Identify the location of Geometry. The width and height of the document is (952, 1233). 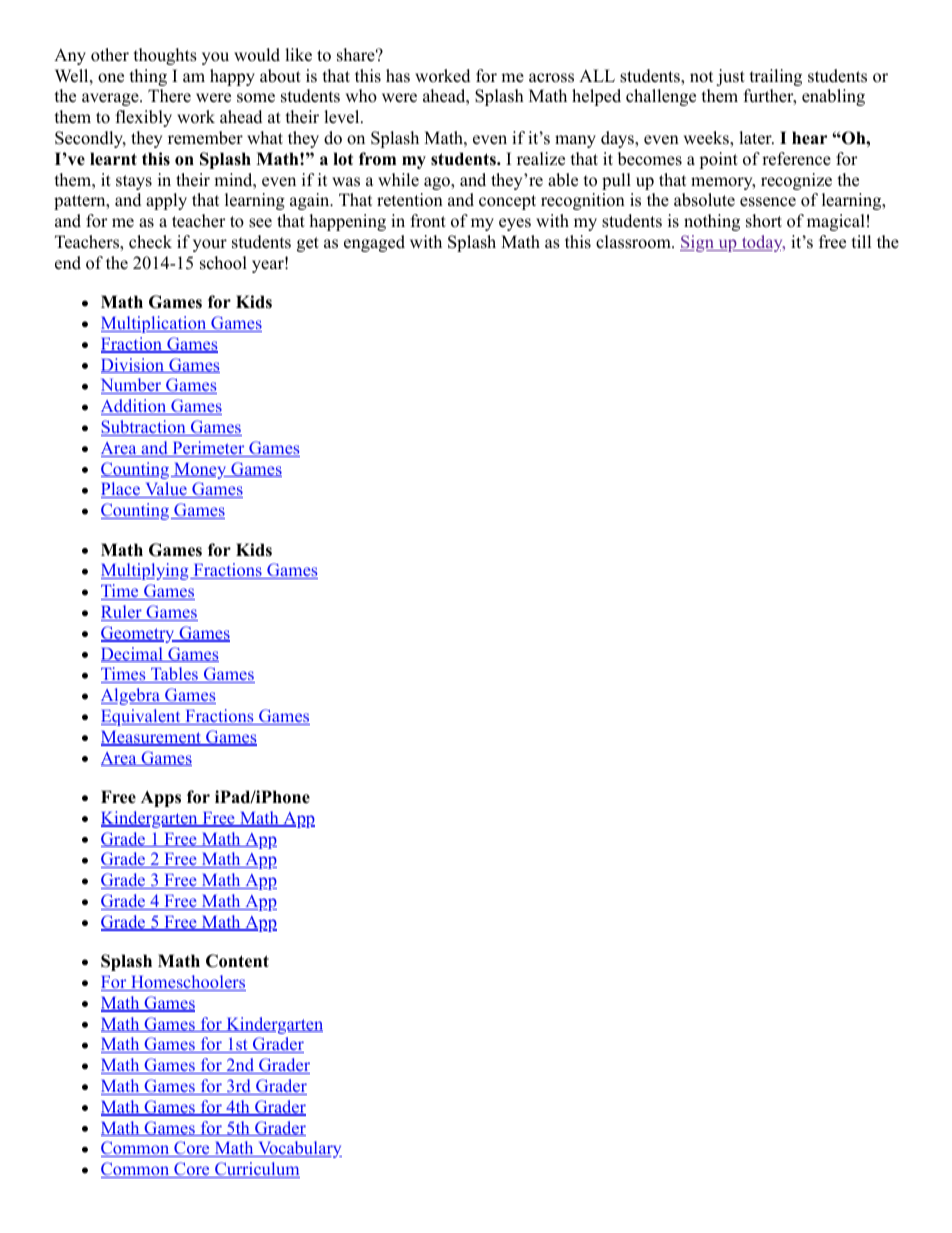
(139, 634).
